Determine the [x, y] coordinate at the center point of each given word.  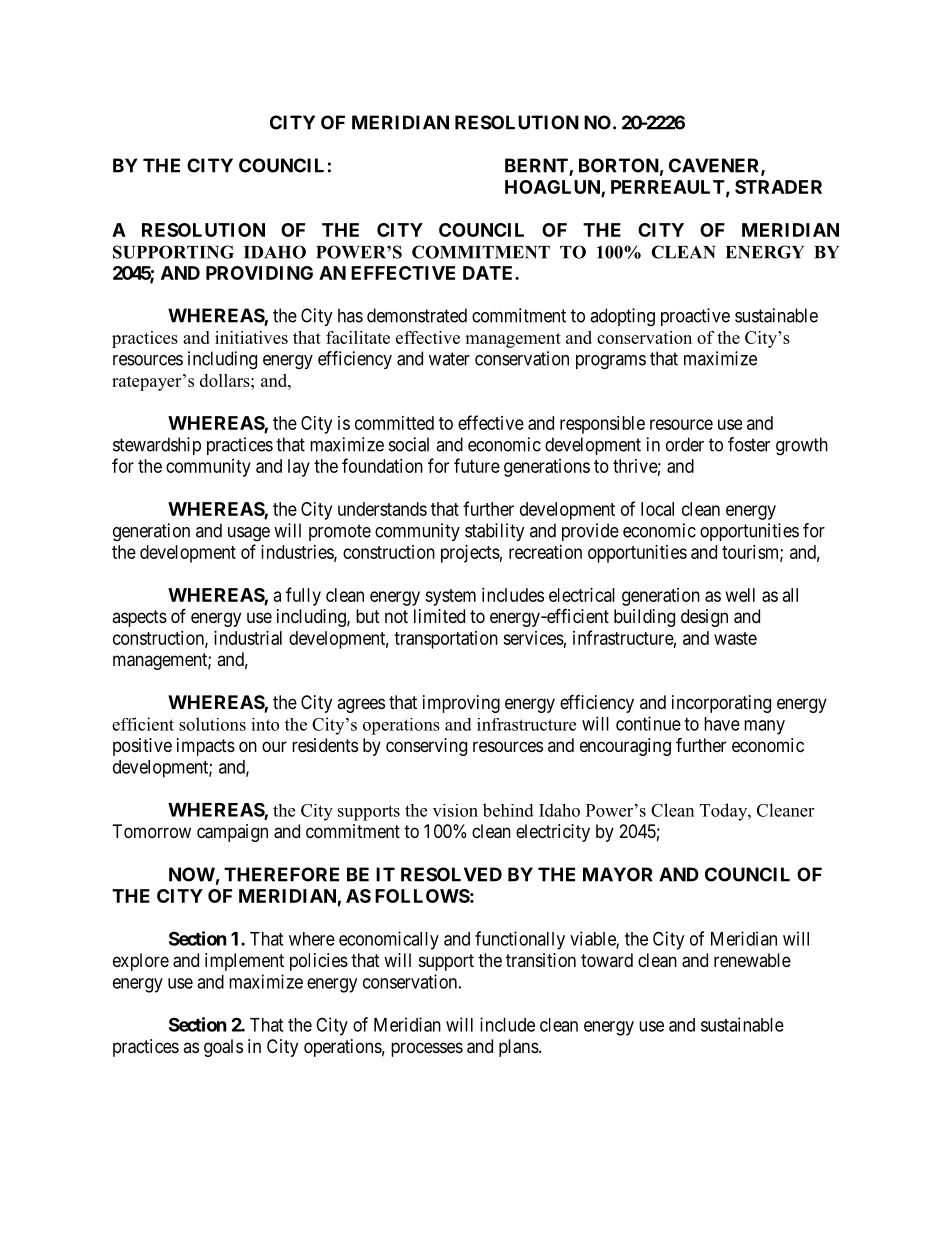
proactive [695, 317]
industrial [248, 638]
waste [735, 638]
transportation [446, 640]
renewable [752, 960]
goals [223, 1048]
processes [427, 1049]
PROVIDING [259, 273]
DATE [489, 273]
